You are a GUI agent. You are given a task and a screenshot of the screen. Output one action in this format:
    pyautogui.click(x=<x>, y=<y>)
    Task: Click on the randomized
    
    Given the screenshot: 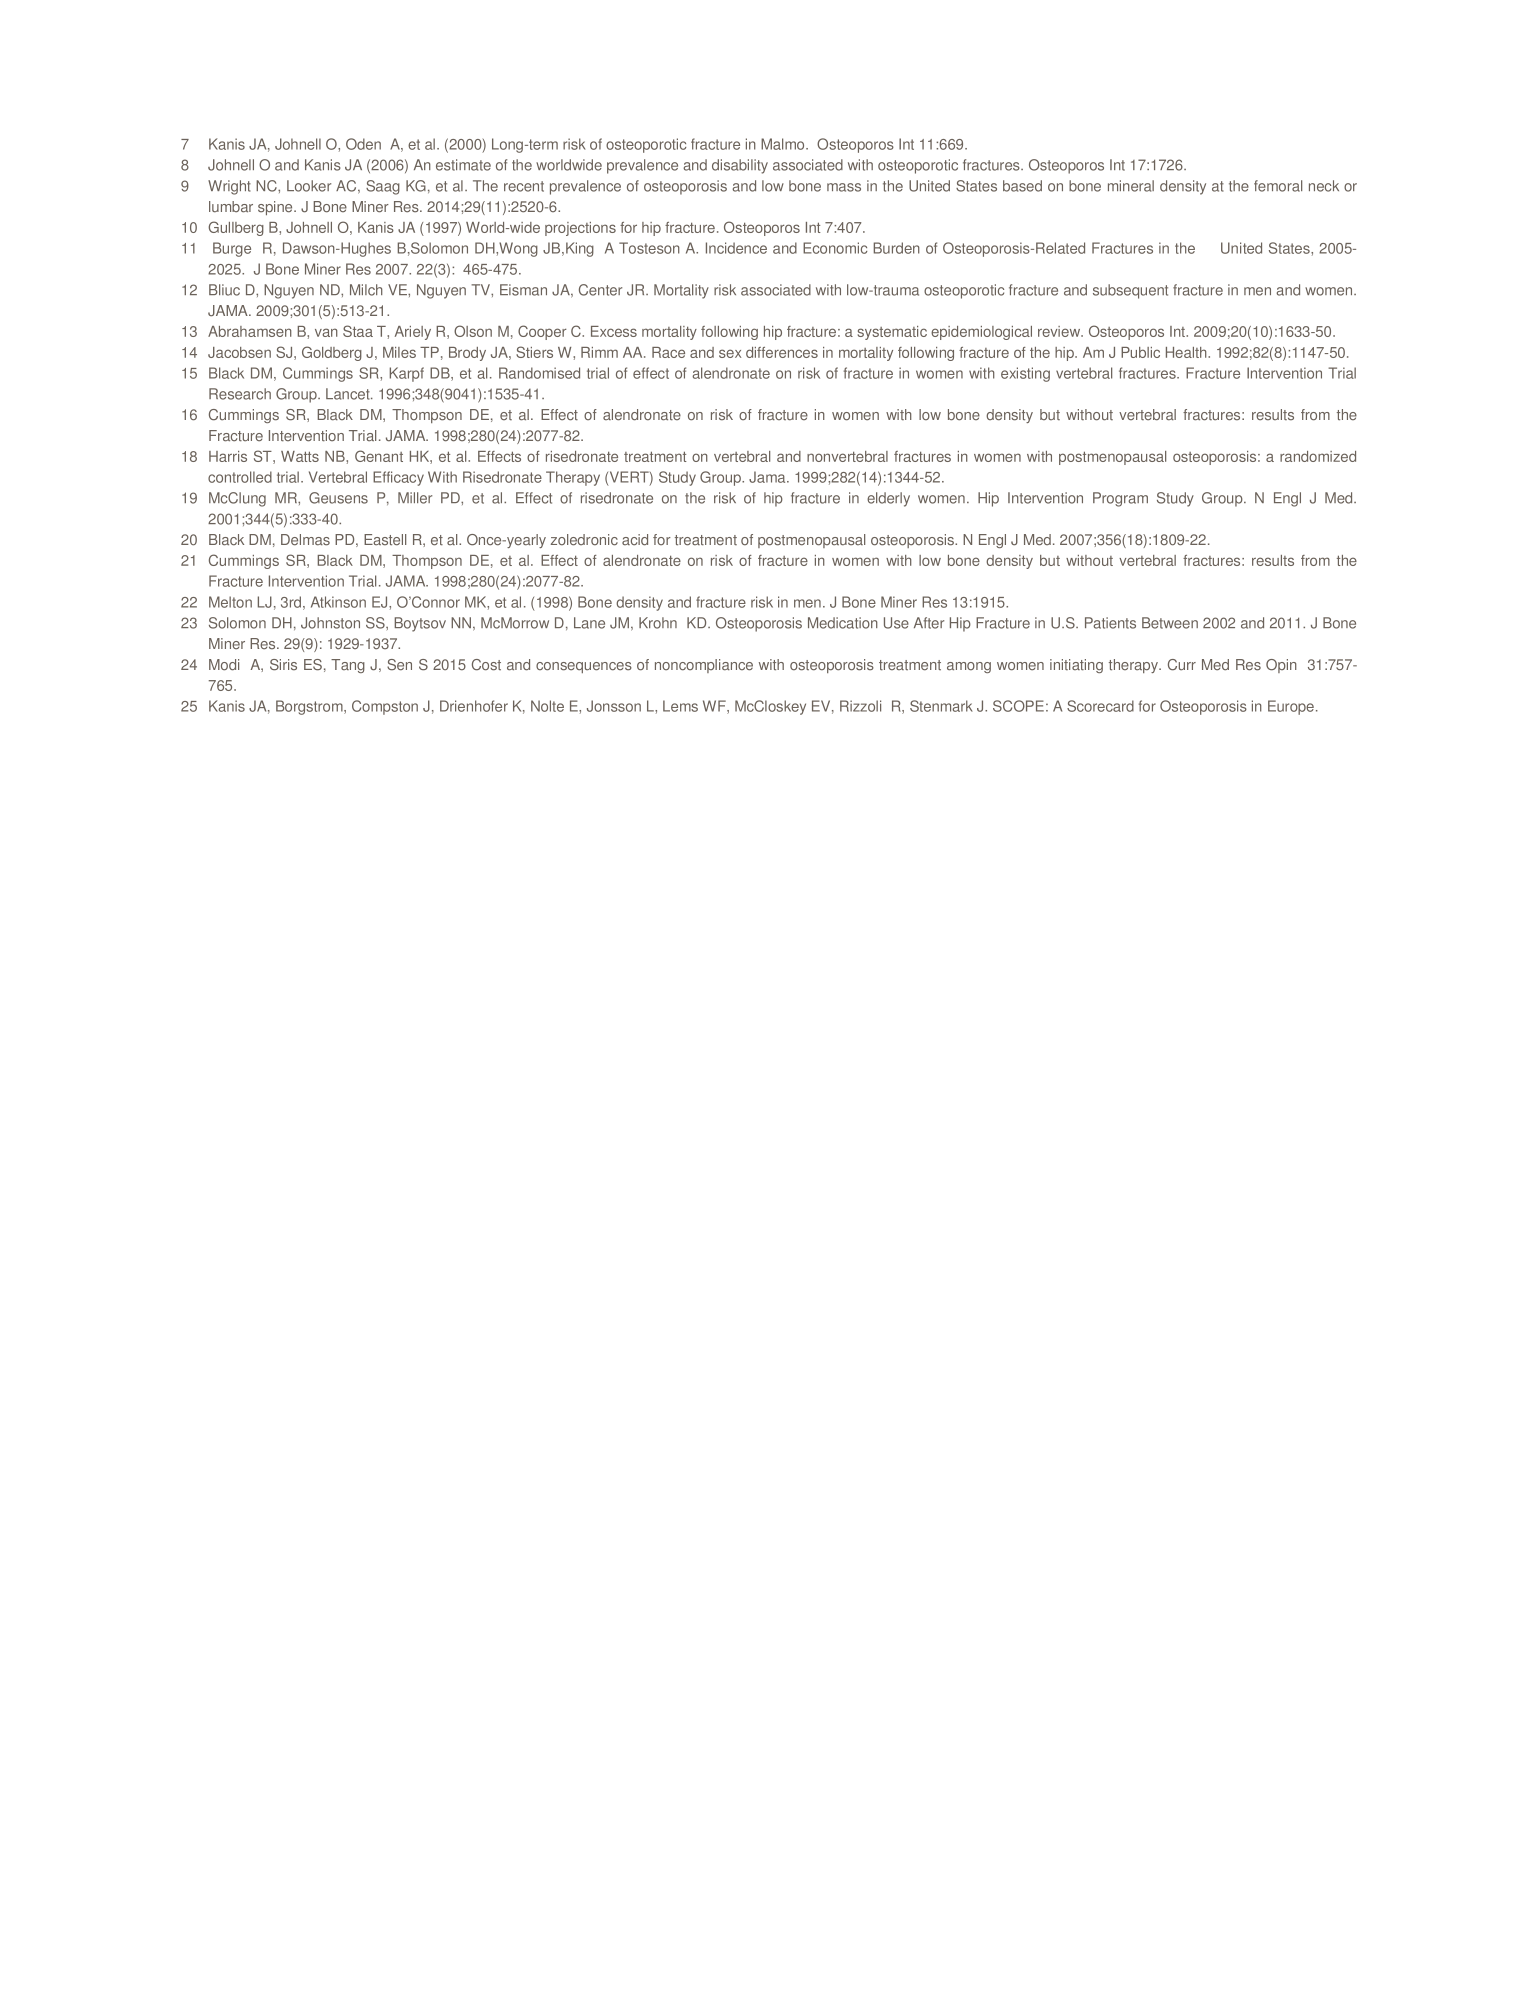 What is the action you would take?
    pyautogui.click(x=1318, y=456)
